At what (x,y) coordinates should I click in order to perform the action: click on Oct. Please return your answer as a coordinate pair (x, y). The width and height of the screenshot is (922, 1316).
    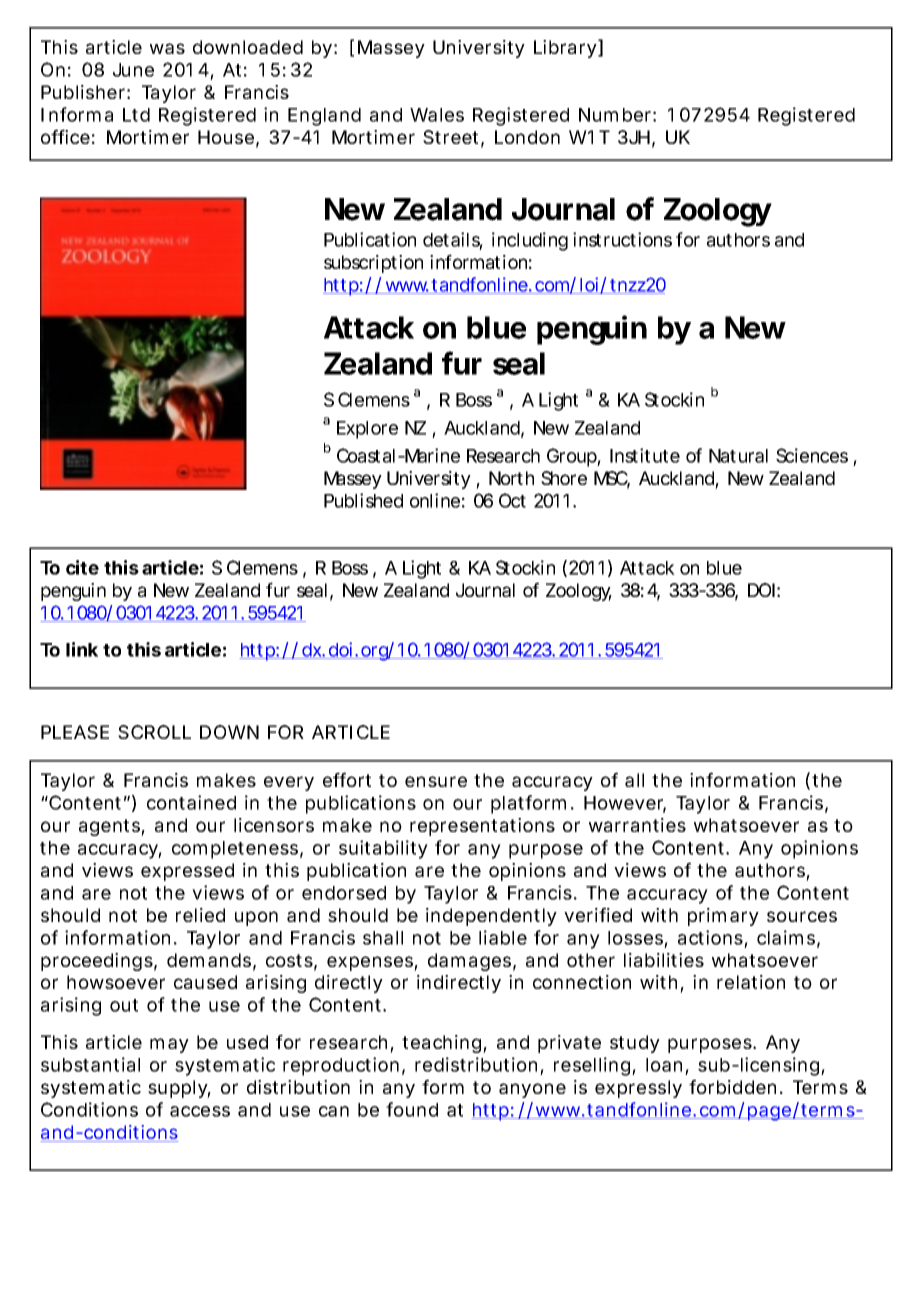
    Looking at the image, I should click on (512, 500).
